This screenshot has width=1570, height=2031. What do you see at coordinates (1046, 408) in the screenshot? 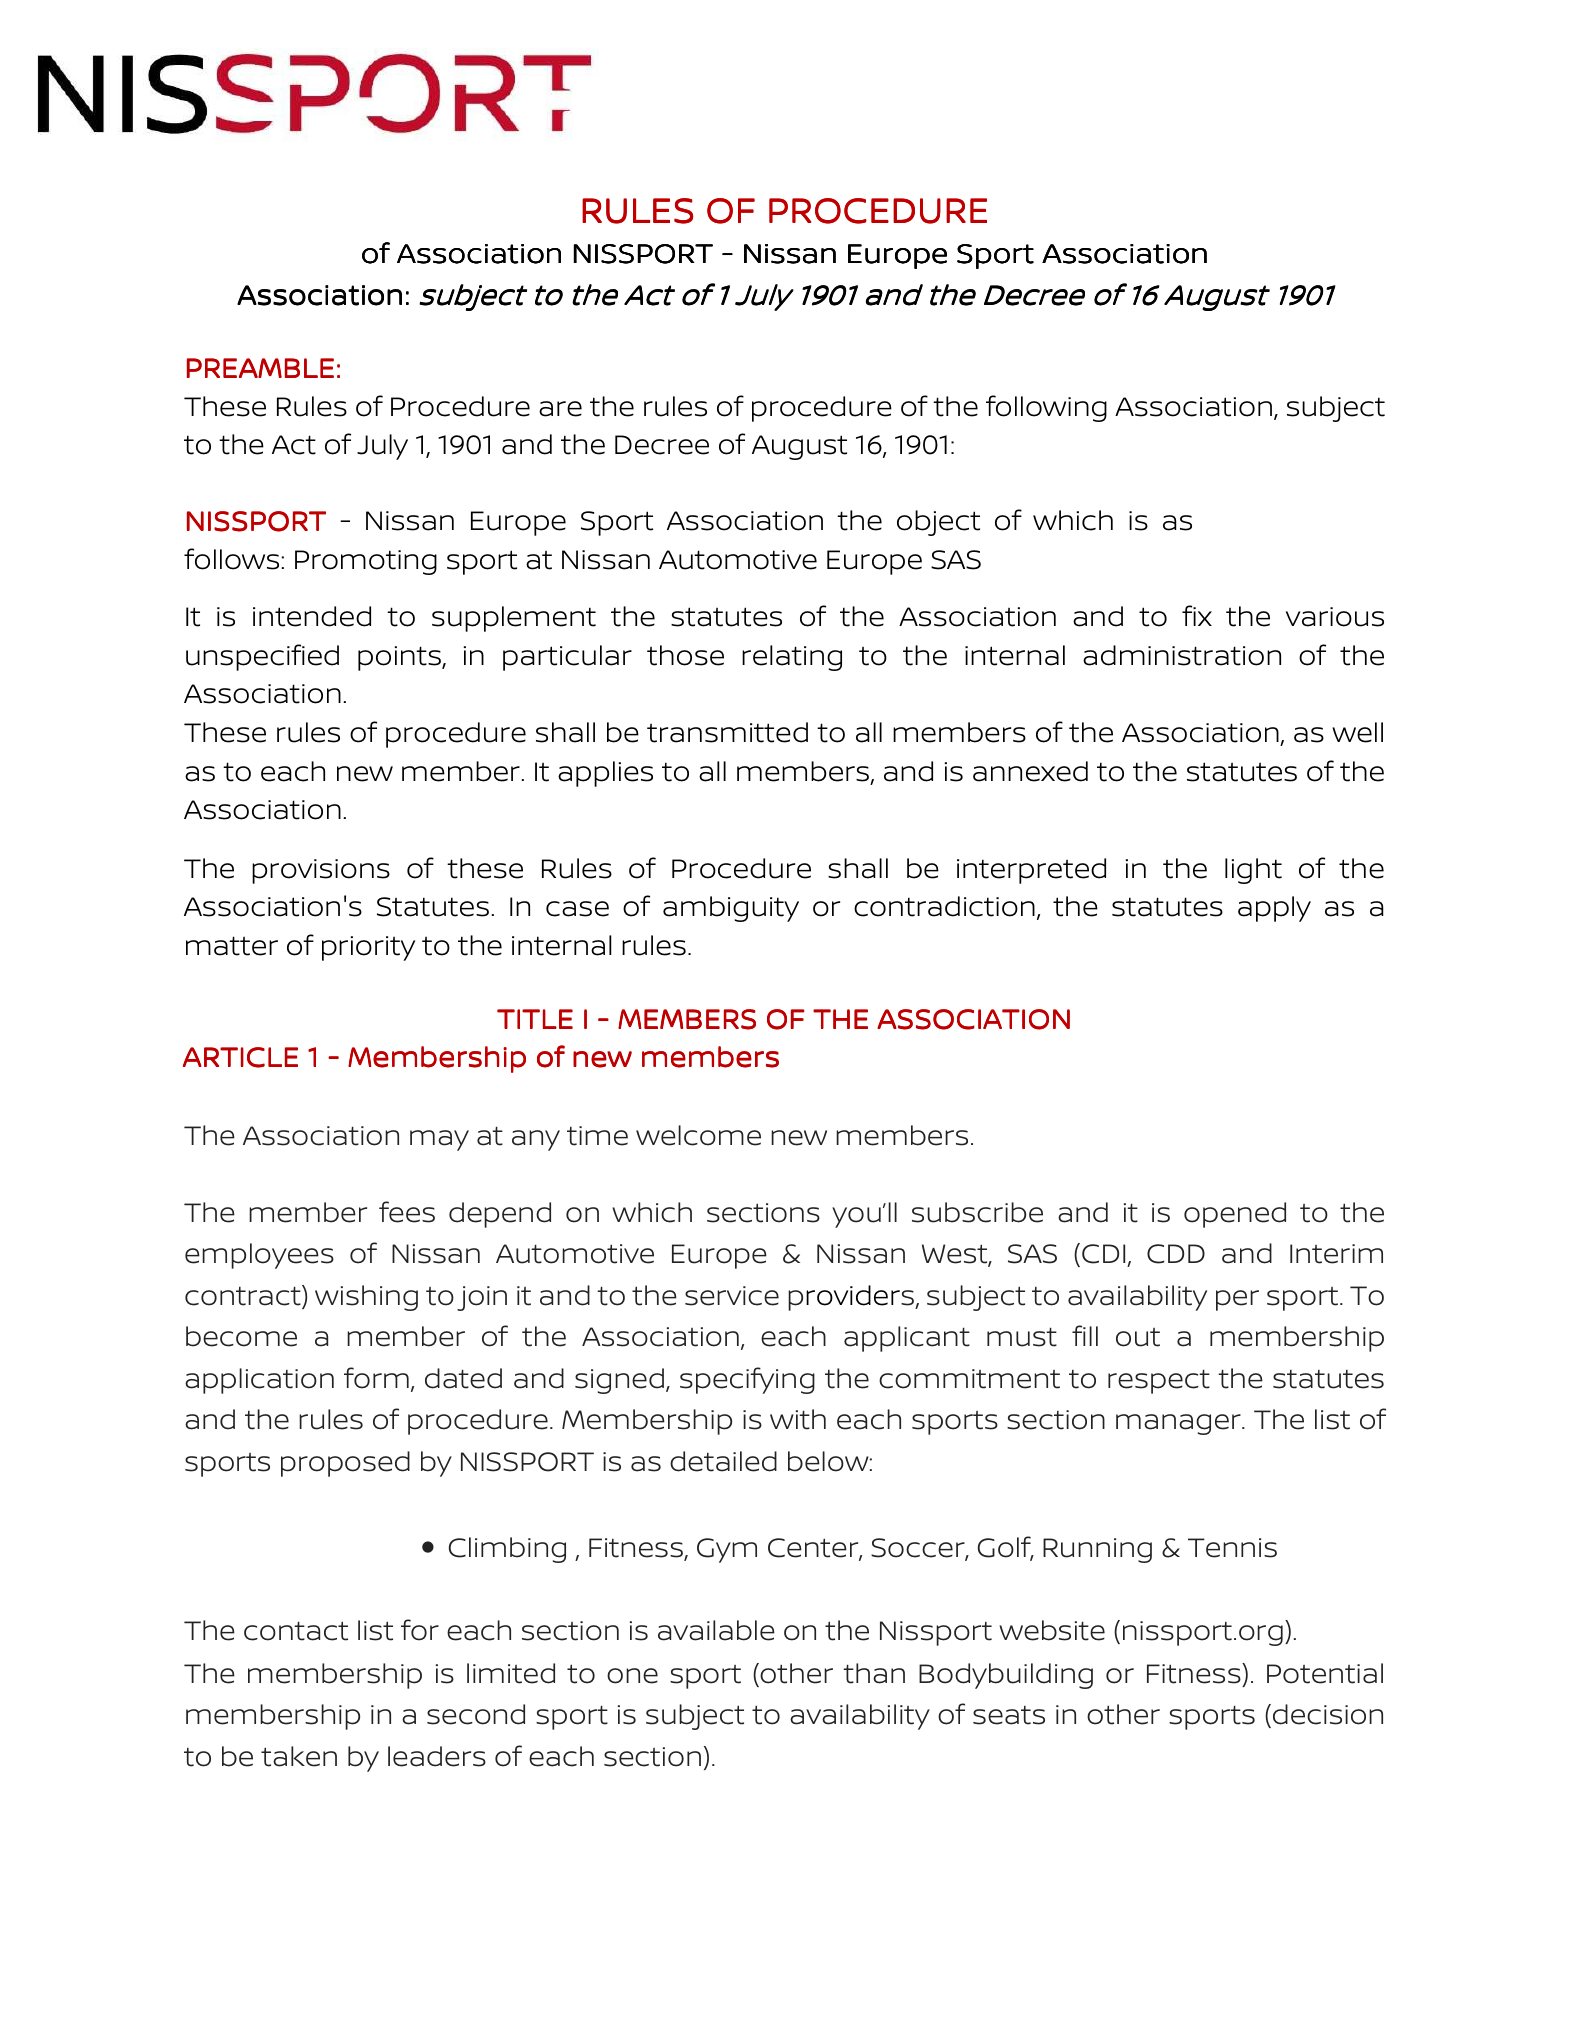
I see `following` at bounding box center [1046, 408].
